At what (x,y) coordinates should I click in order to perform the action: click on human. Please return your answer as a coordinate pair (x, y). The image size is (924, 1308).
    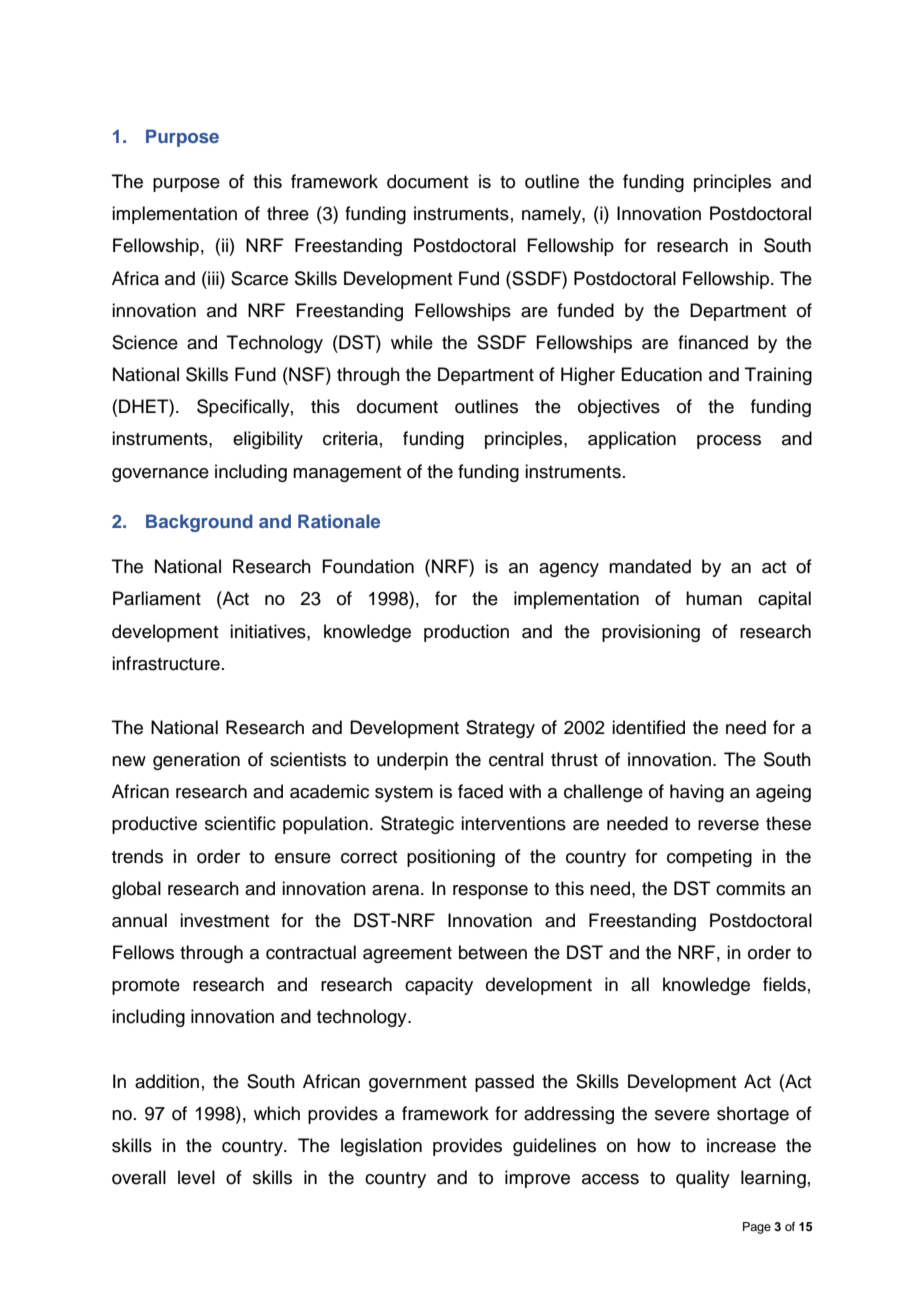
    Looking at the image, I should click on (714, 598).
